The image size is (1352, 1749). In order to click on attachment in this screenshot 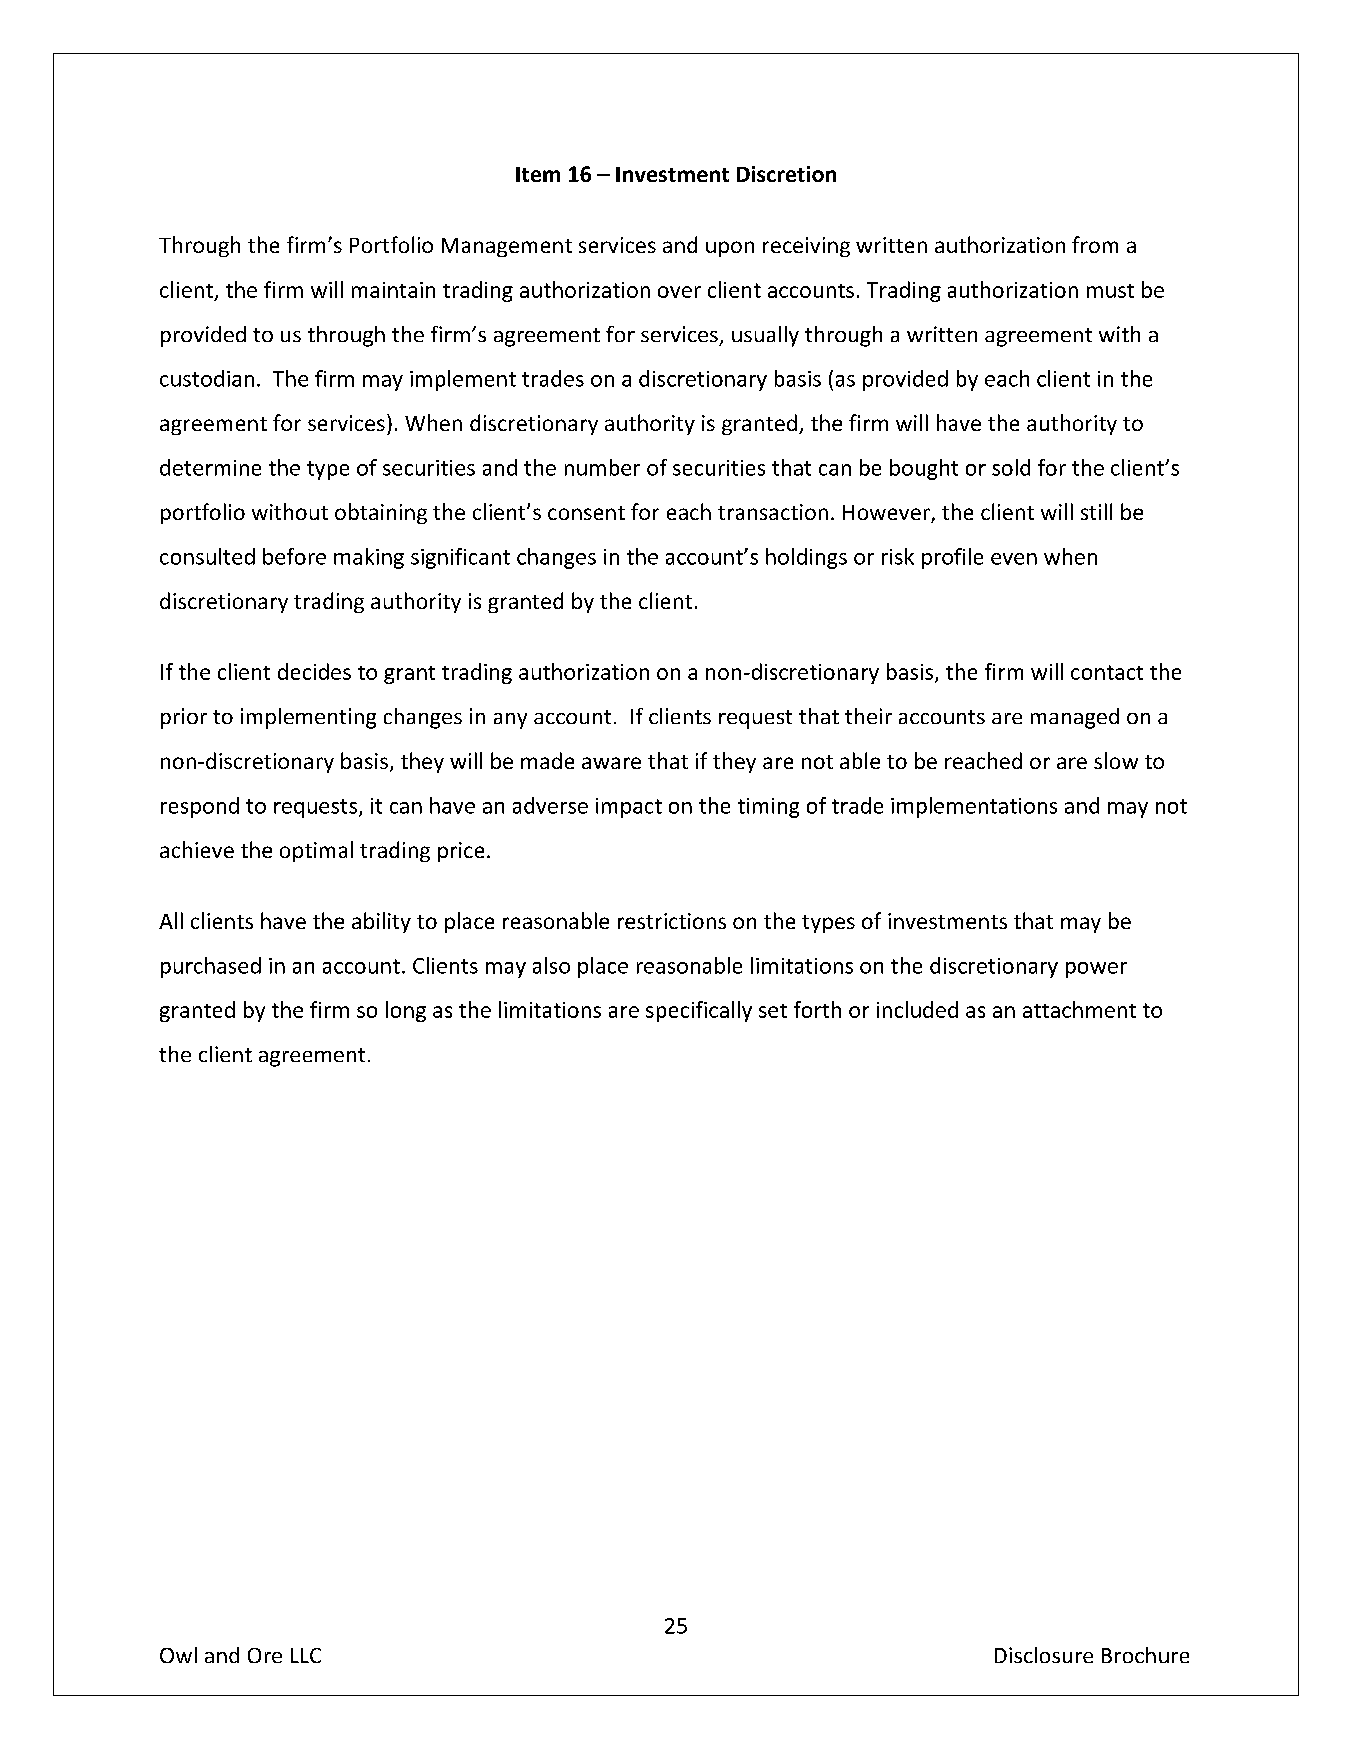, I will do `click(1079, 1009)`.
